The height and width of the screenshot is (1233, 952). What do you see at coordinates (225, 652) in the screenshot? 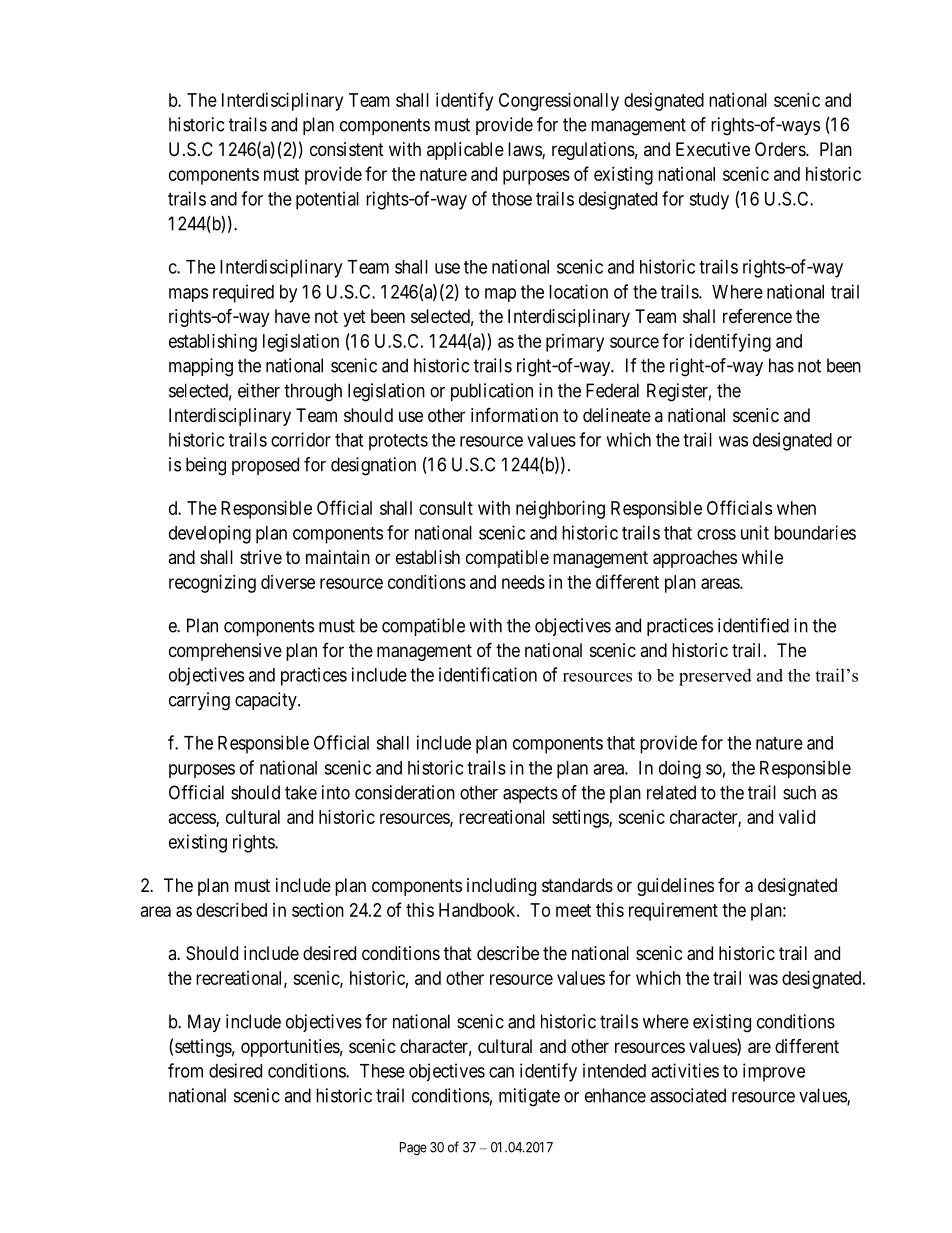
I see `comprehensive` at bounding box center [225, 652].
